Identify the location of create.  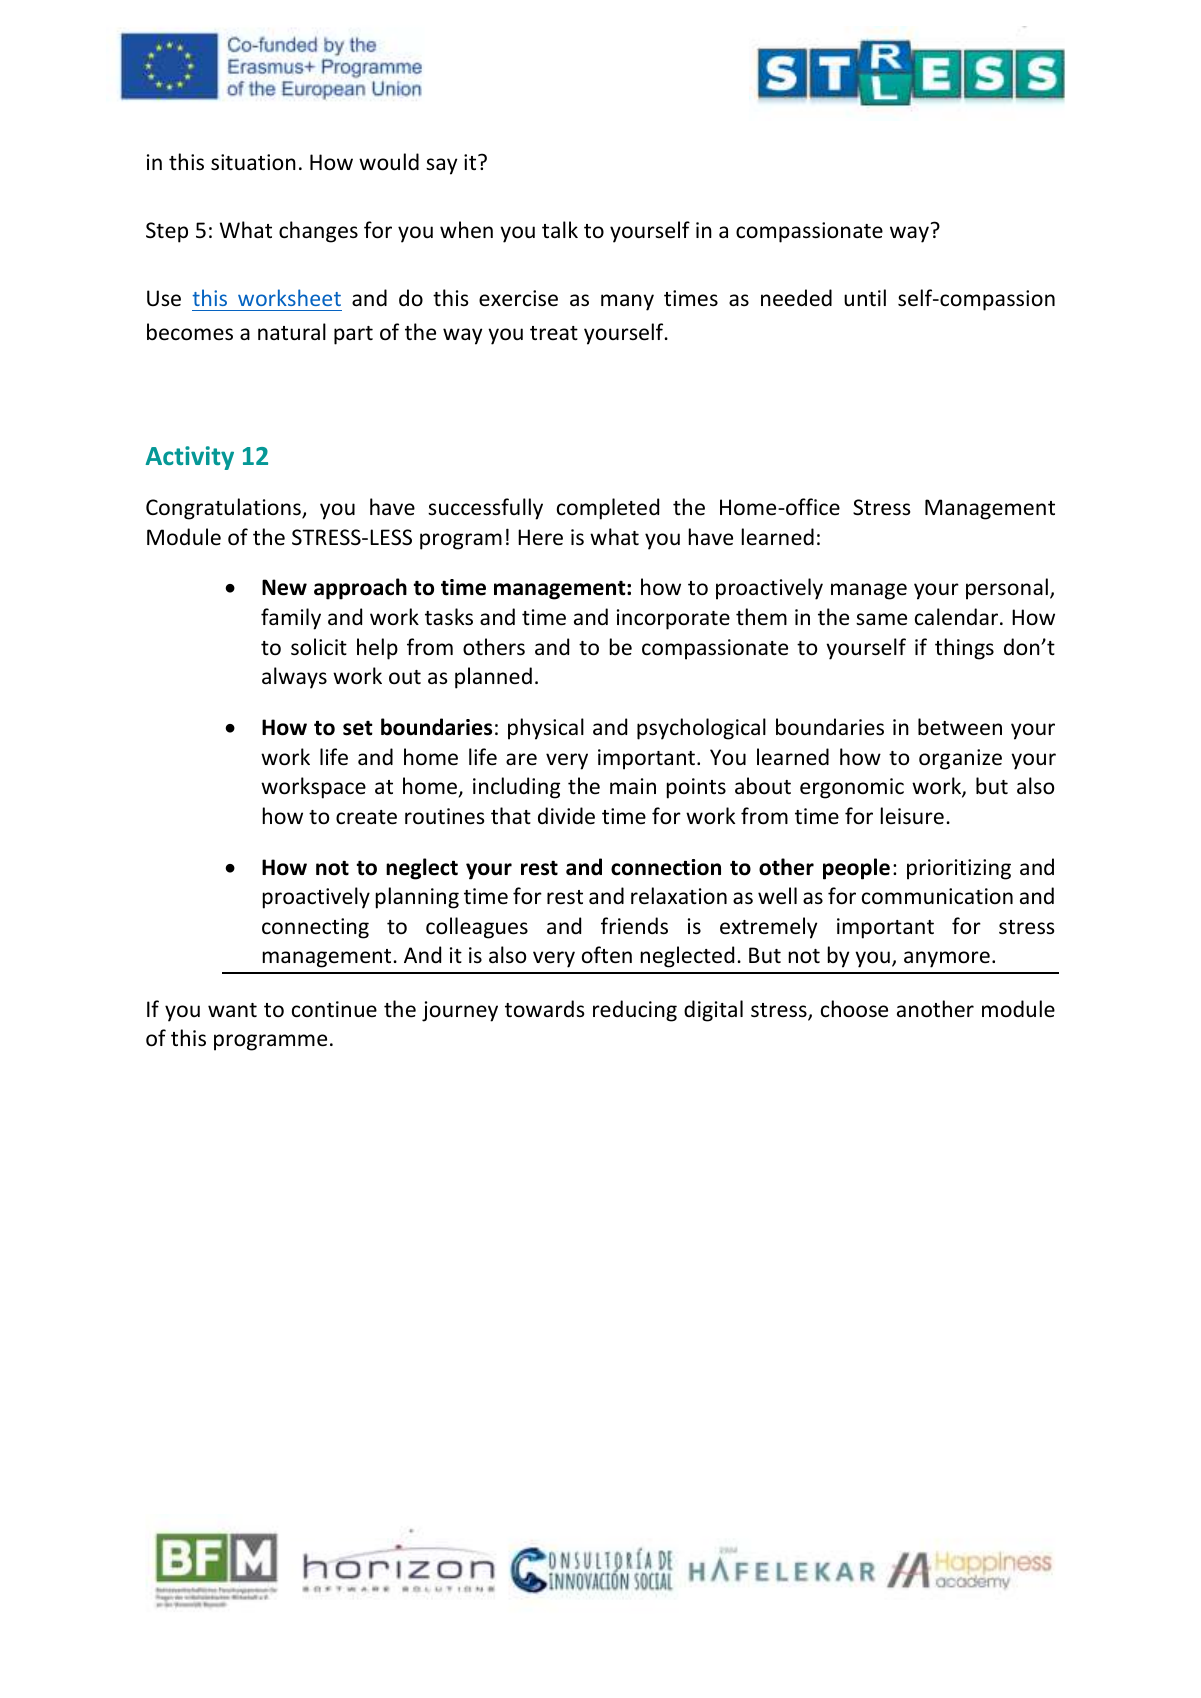
(366, 817).
